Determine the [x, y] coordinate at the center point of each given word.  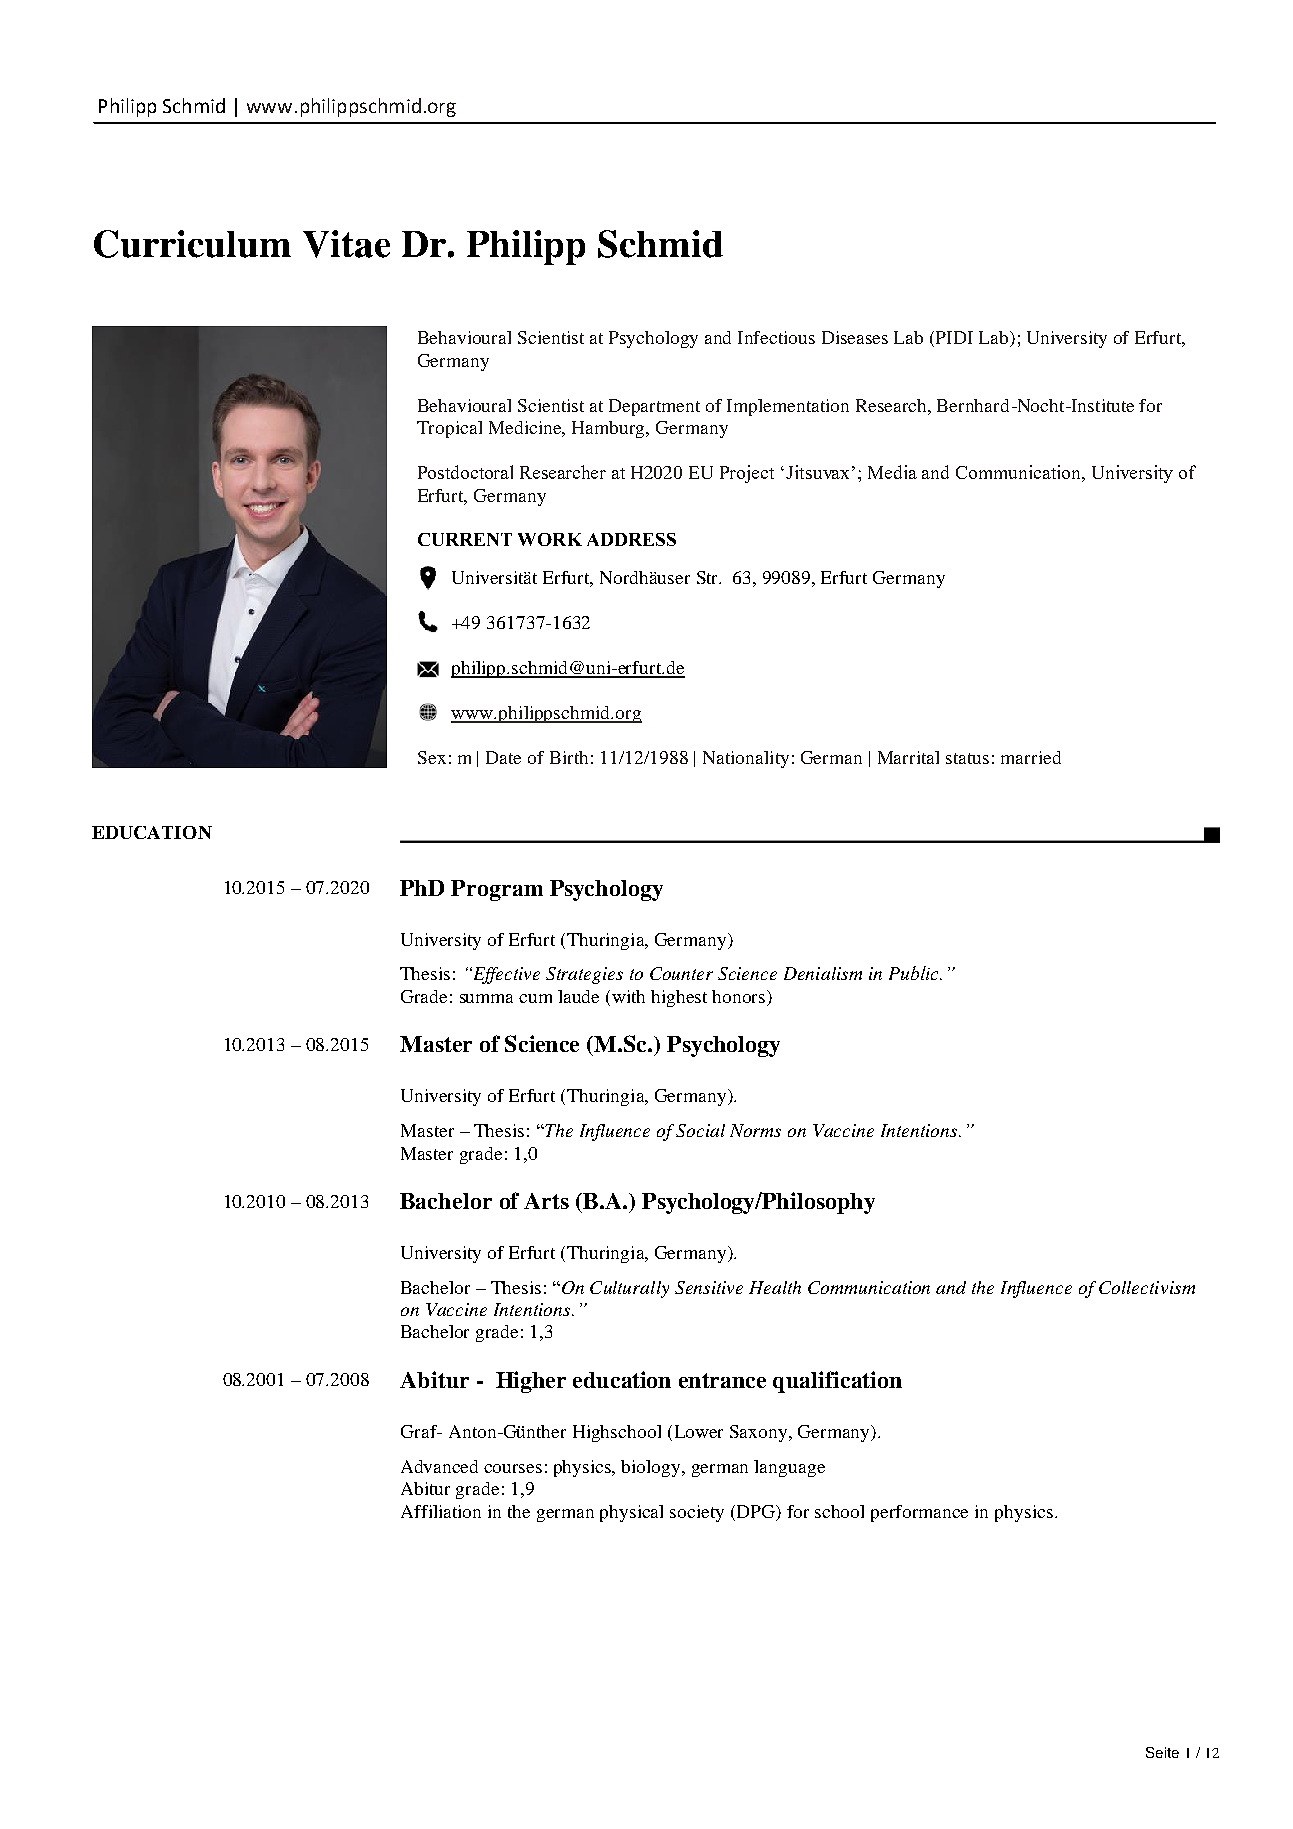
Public [915, 973]
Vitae [346, 244]
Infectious [776, 337]
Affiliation [441, 1511]
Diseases [855, 337]
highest [679, 998]
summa [486, 998]
